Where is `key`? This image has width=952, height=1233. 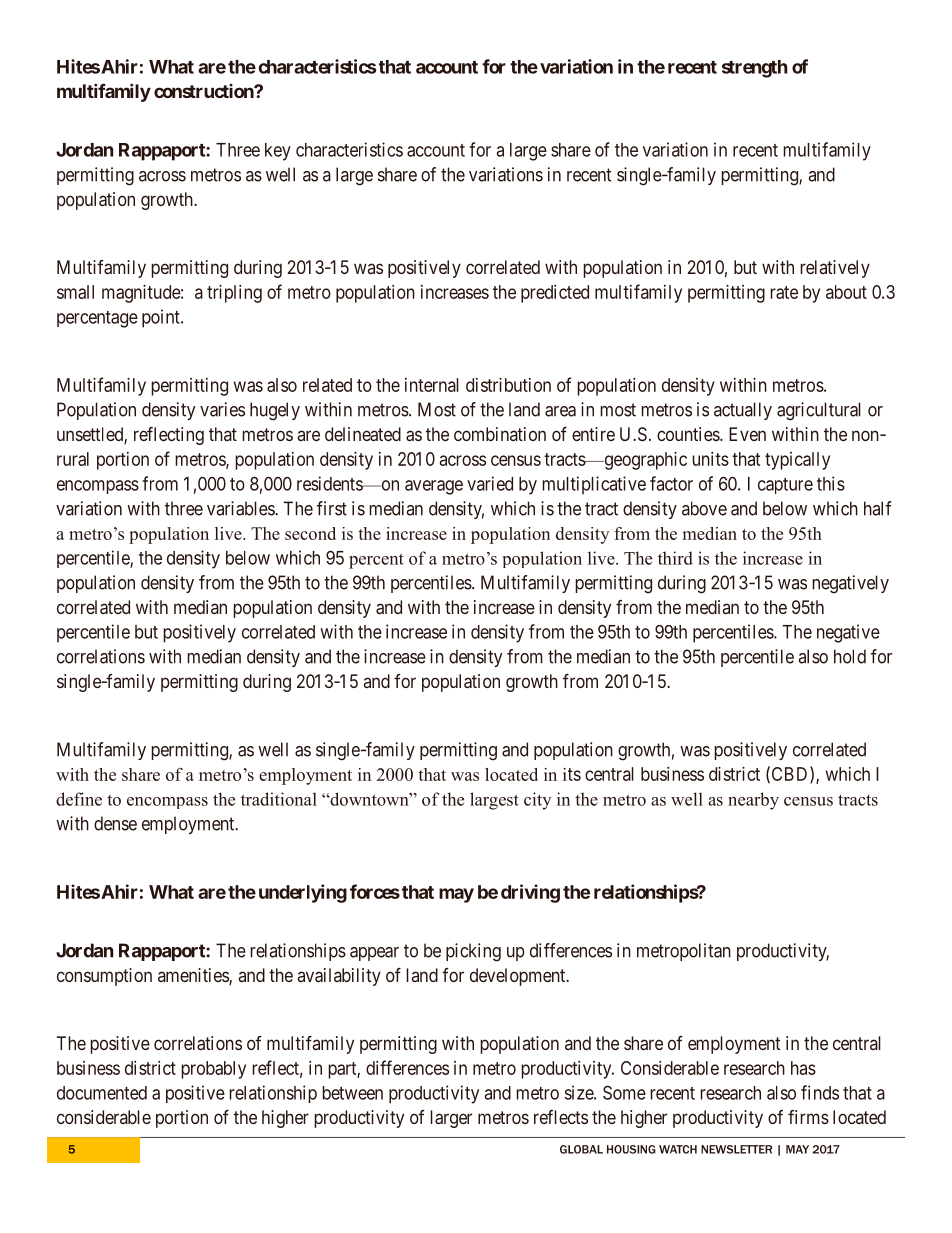
key is located at coordinates (278, 152).
